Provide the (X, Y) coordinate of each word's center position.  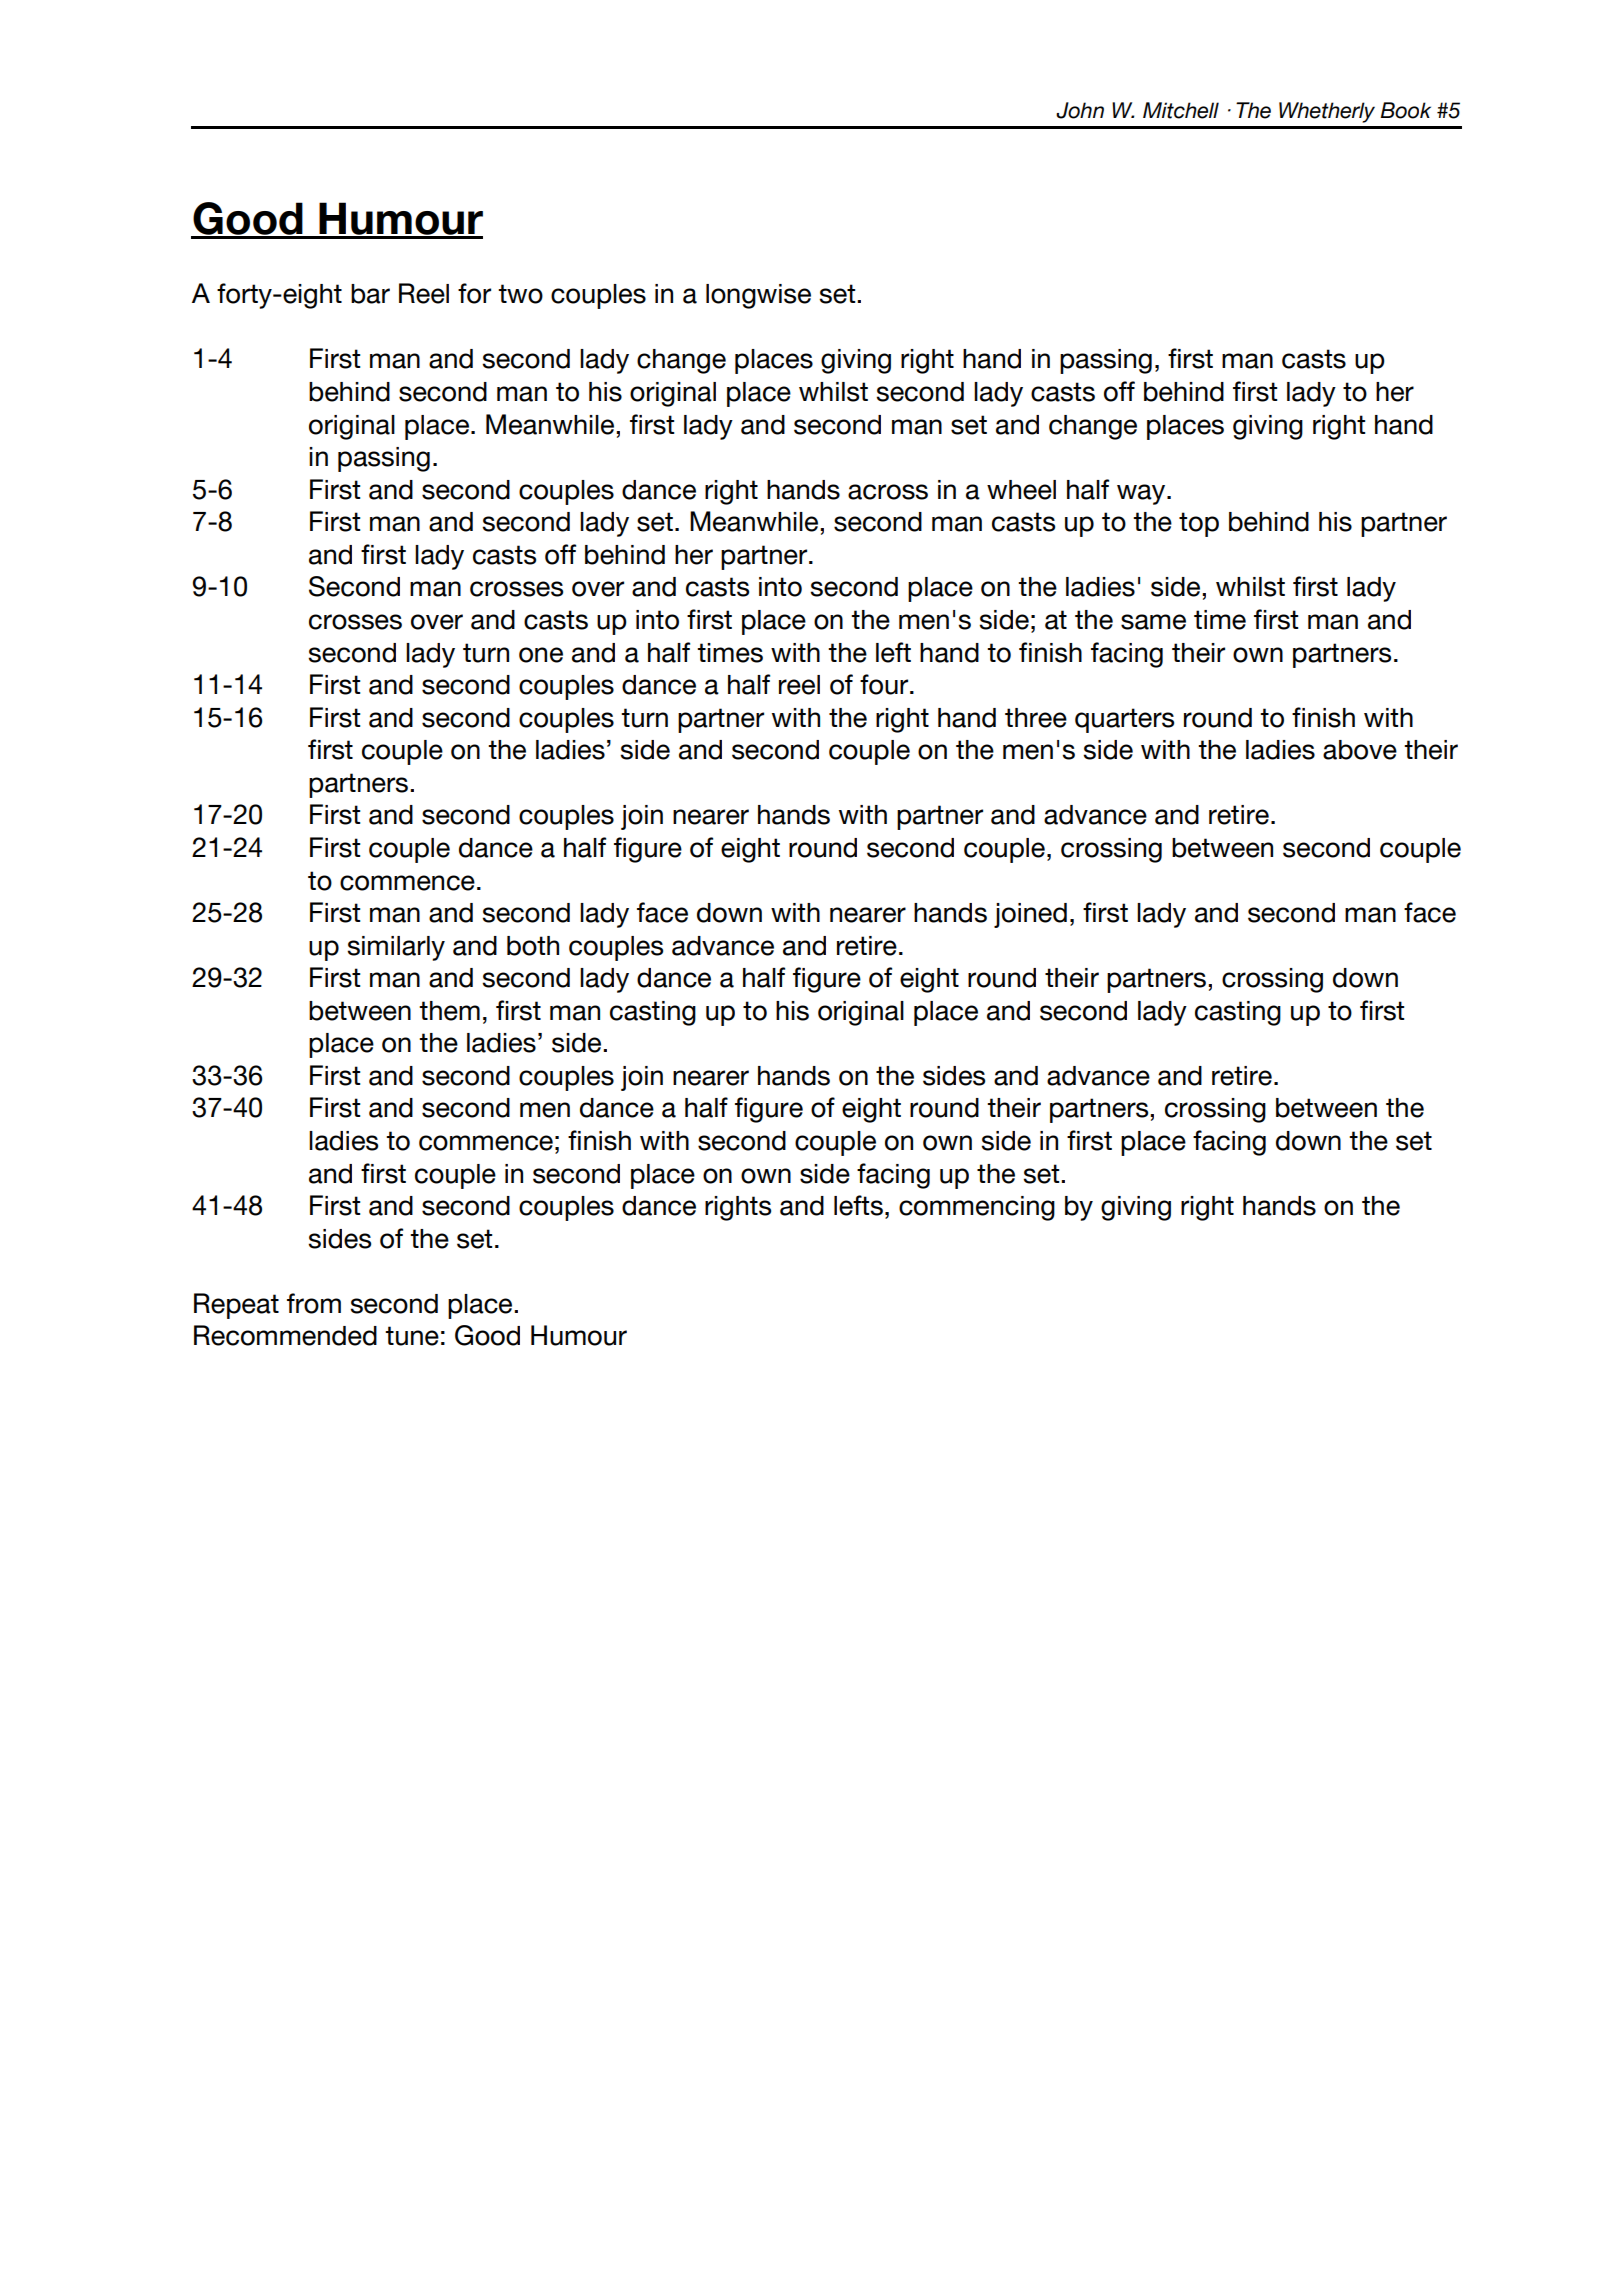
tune (412, 1336)
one (541, 655)
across (888, 492)
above (1360, 750)
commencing (977, 1208)
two (520, 294)
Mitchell (1181, 110)
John (1080, 110)
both (533, 946)
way (1142, 494)
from (314, 1303)
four (885, 684)
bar (370, 294)
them (449, 1011)
